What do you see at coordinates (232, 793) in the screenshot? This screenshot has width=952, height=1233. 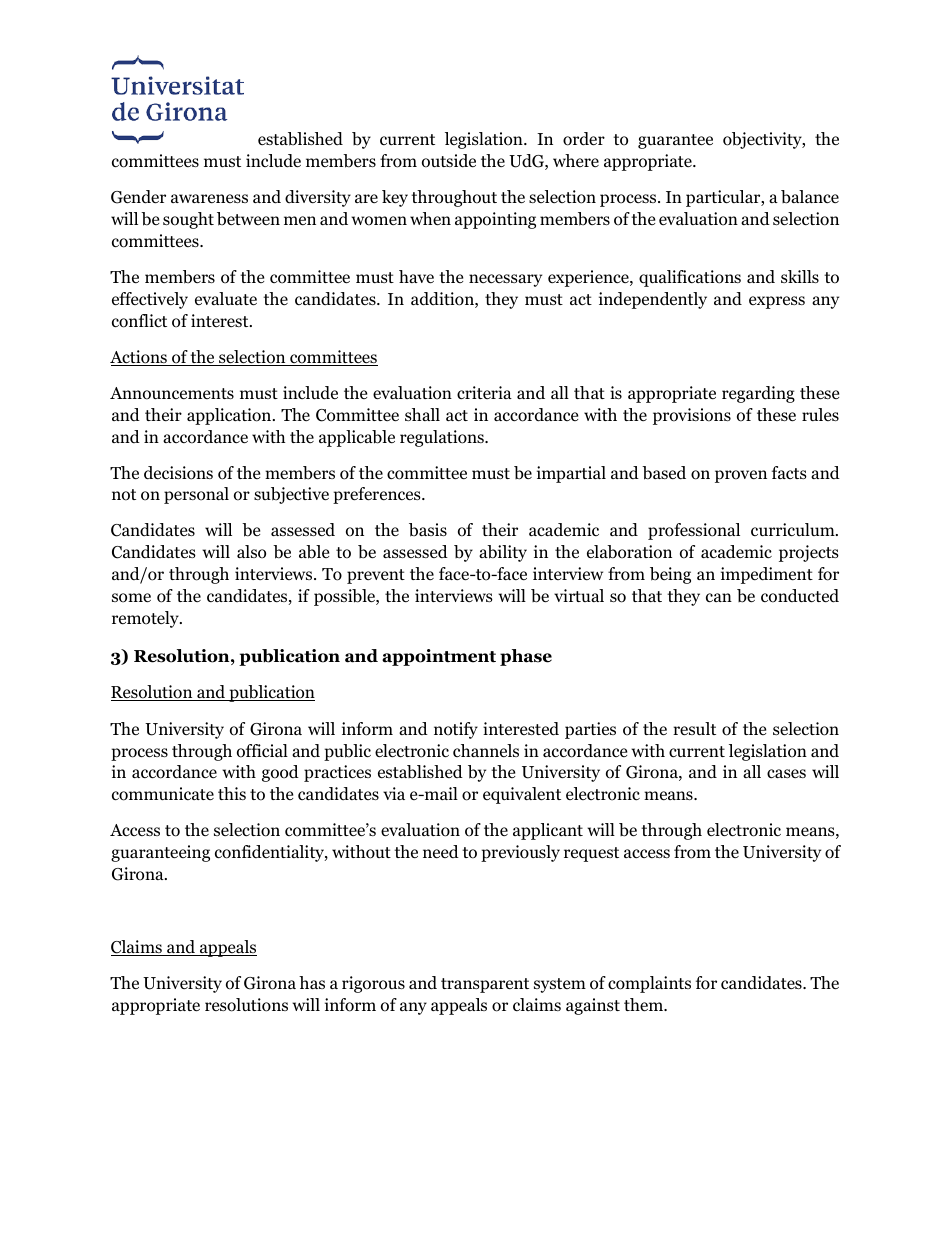 I see `this` at bounding box center [232, 793].
